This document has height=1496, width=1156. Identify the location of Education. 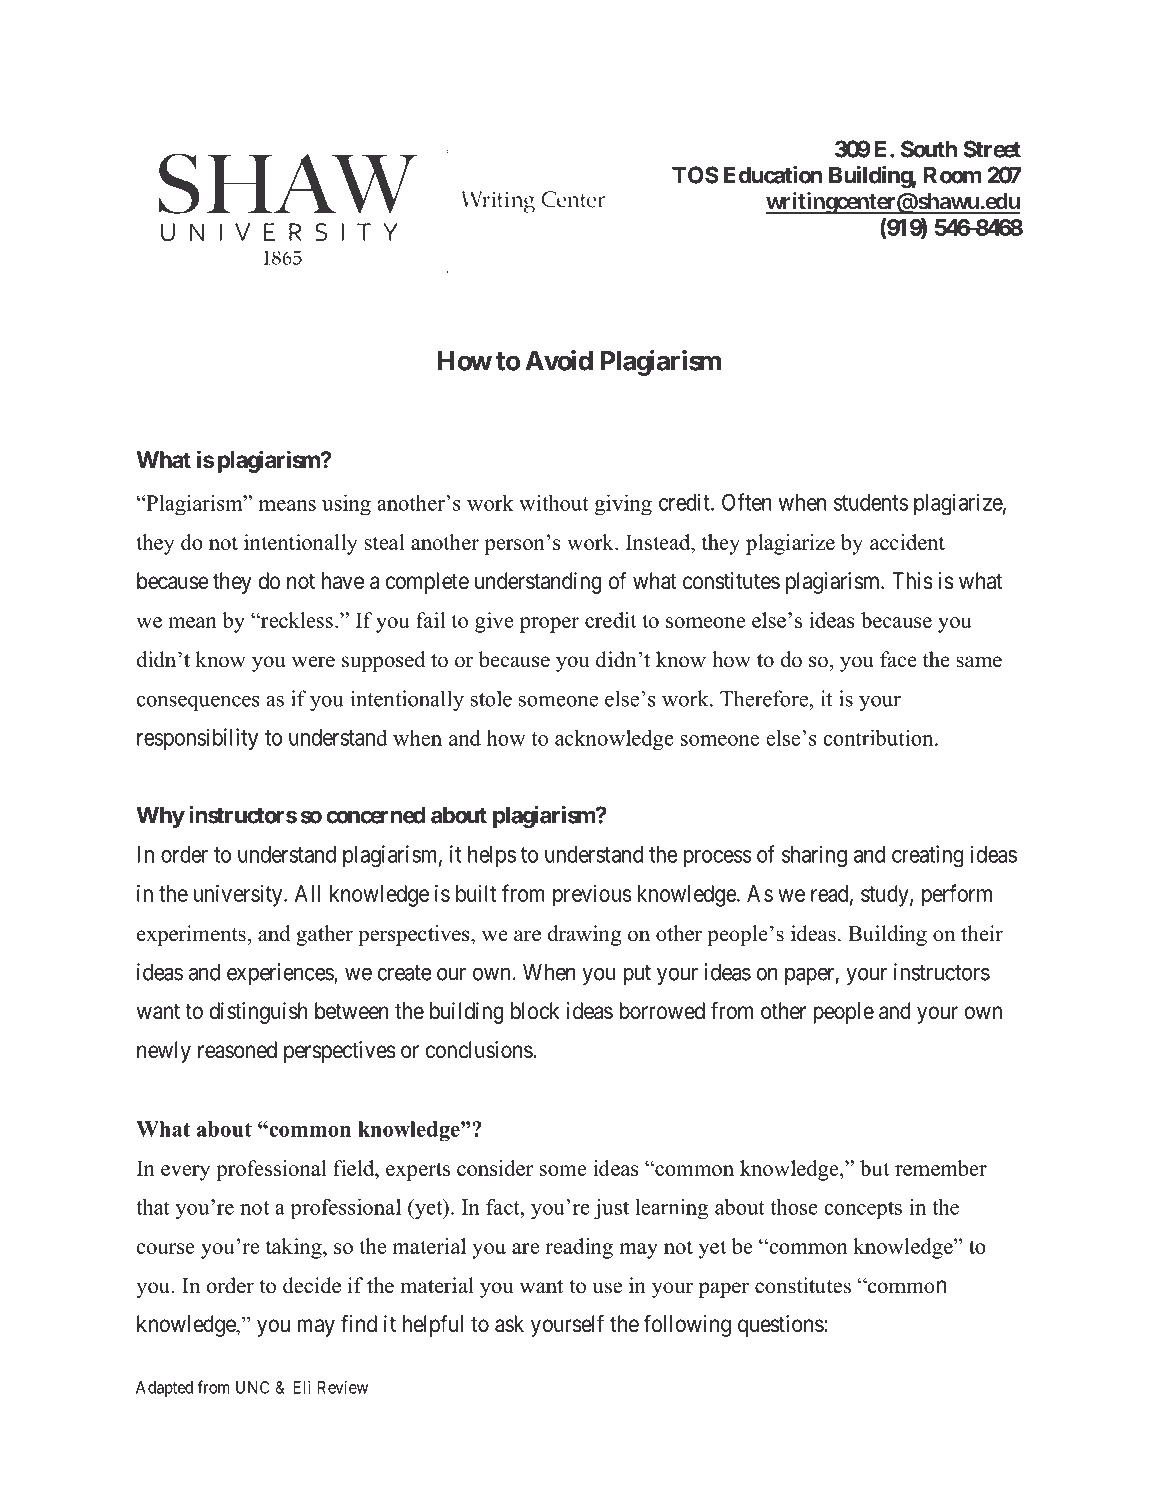
(773, 175).
